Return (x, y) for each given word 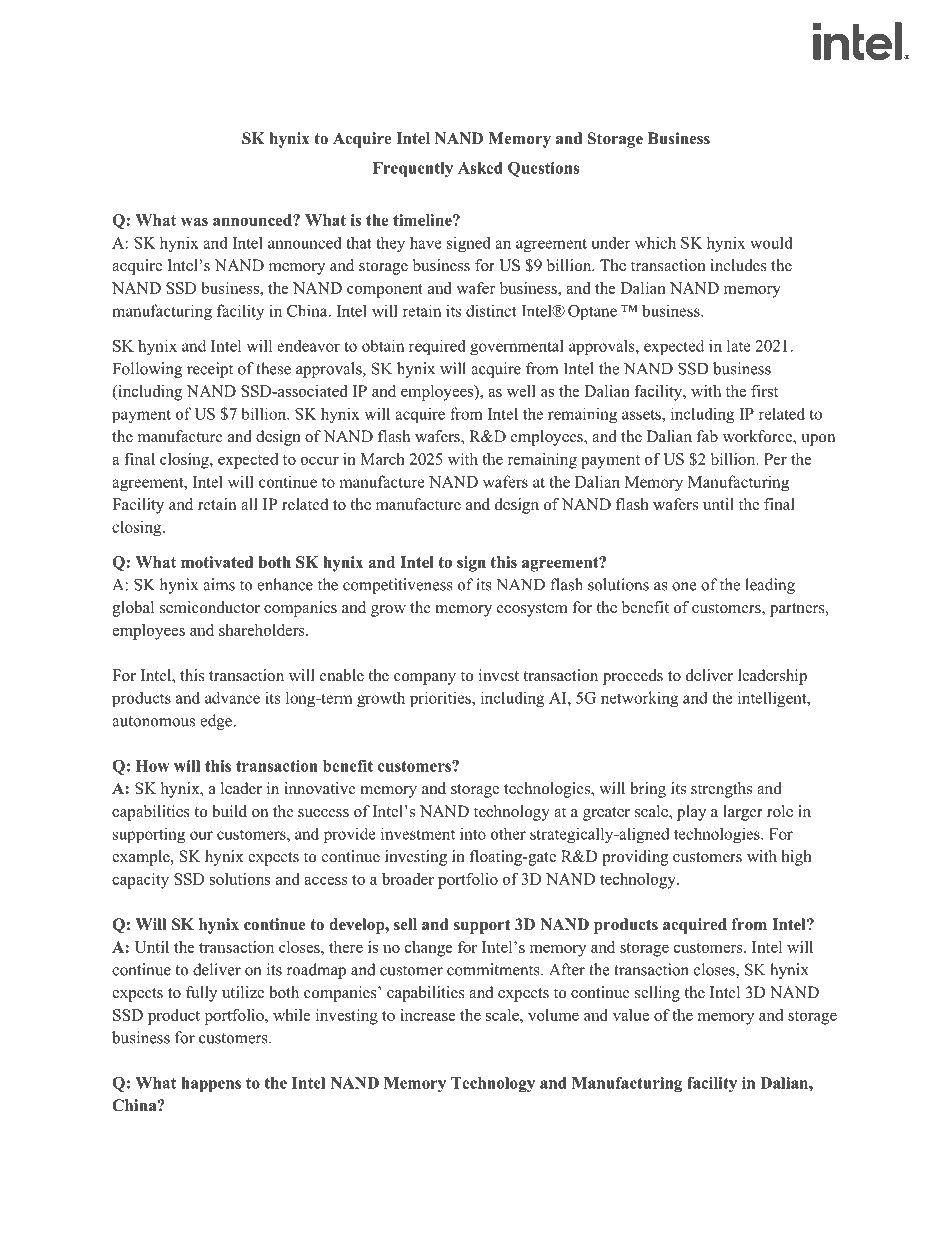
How (152, 766)
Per (775, 459)
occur (320, 461)
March (382, 459)
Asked (480, 168)
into (473, 833)
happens (211, 1084)
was (194, 221)
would (771, 242)
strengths (721, 790)
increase (428, 1015)
